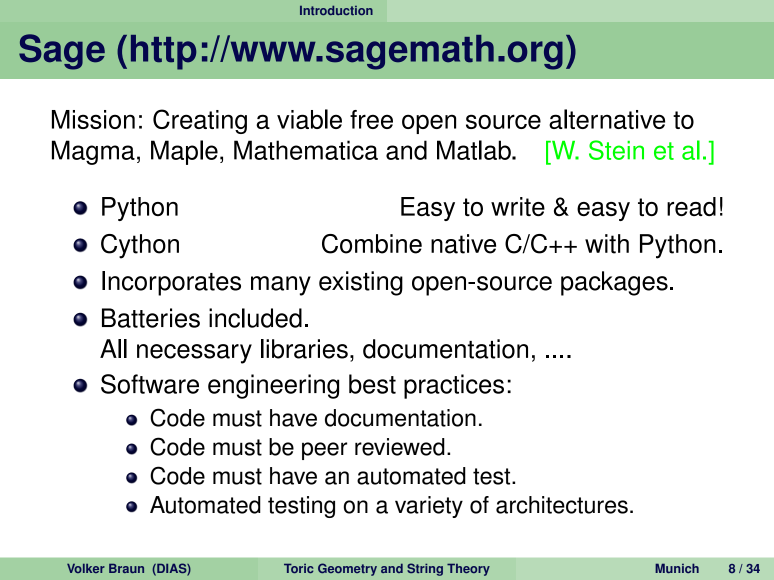  I want to click on read, so click(691, 206).
